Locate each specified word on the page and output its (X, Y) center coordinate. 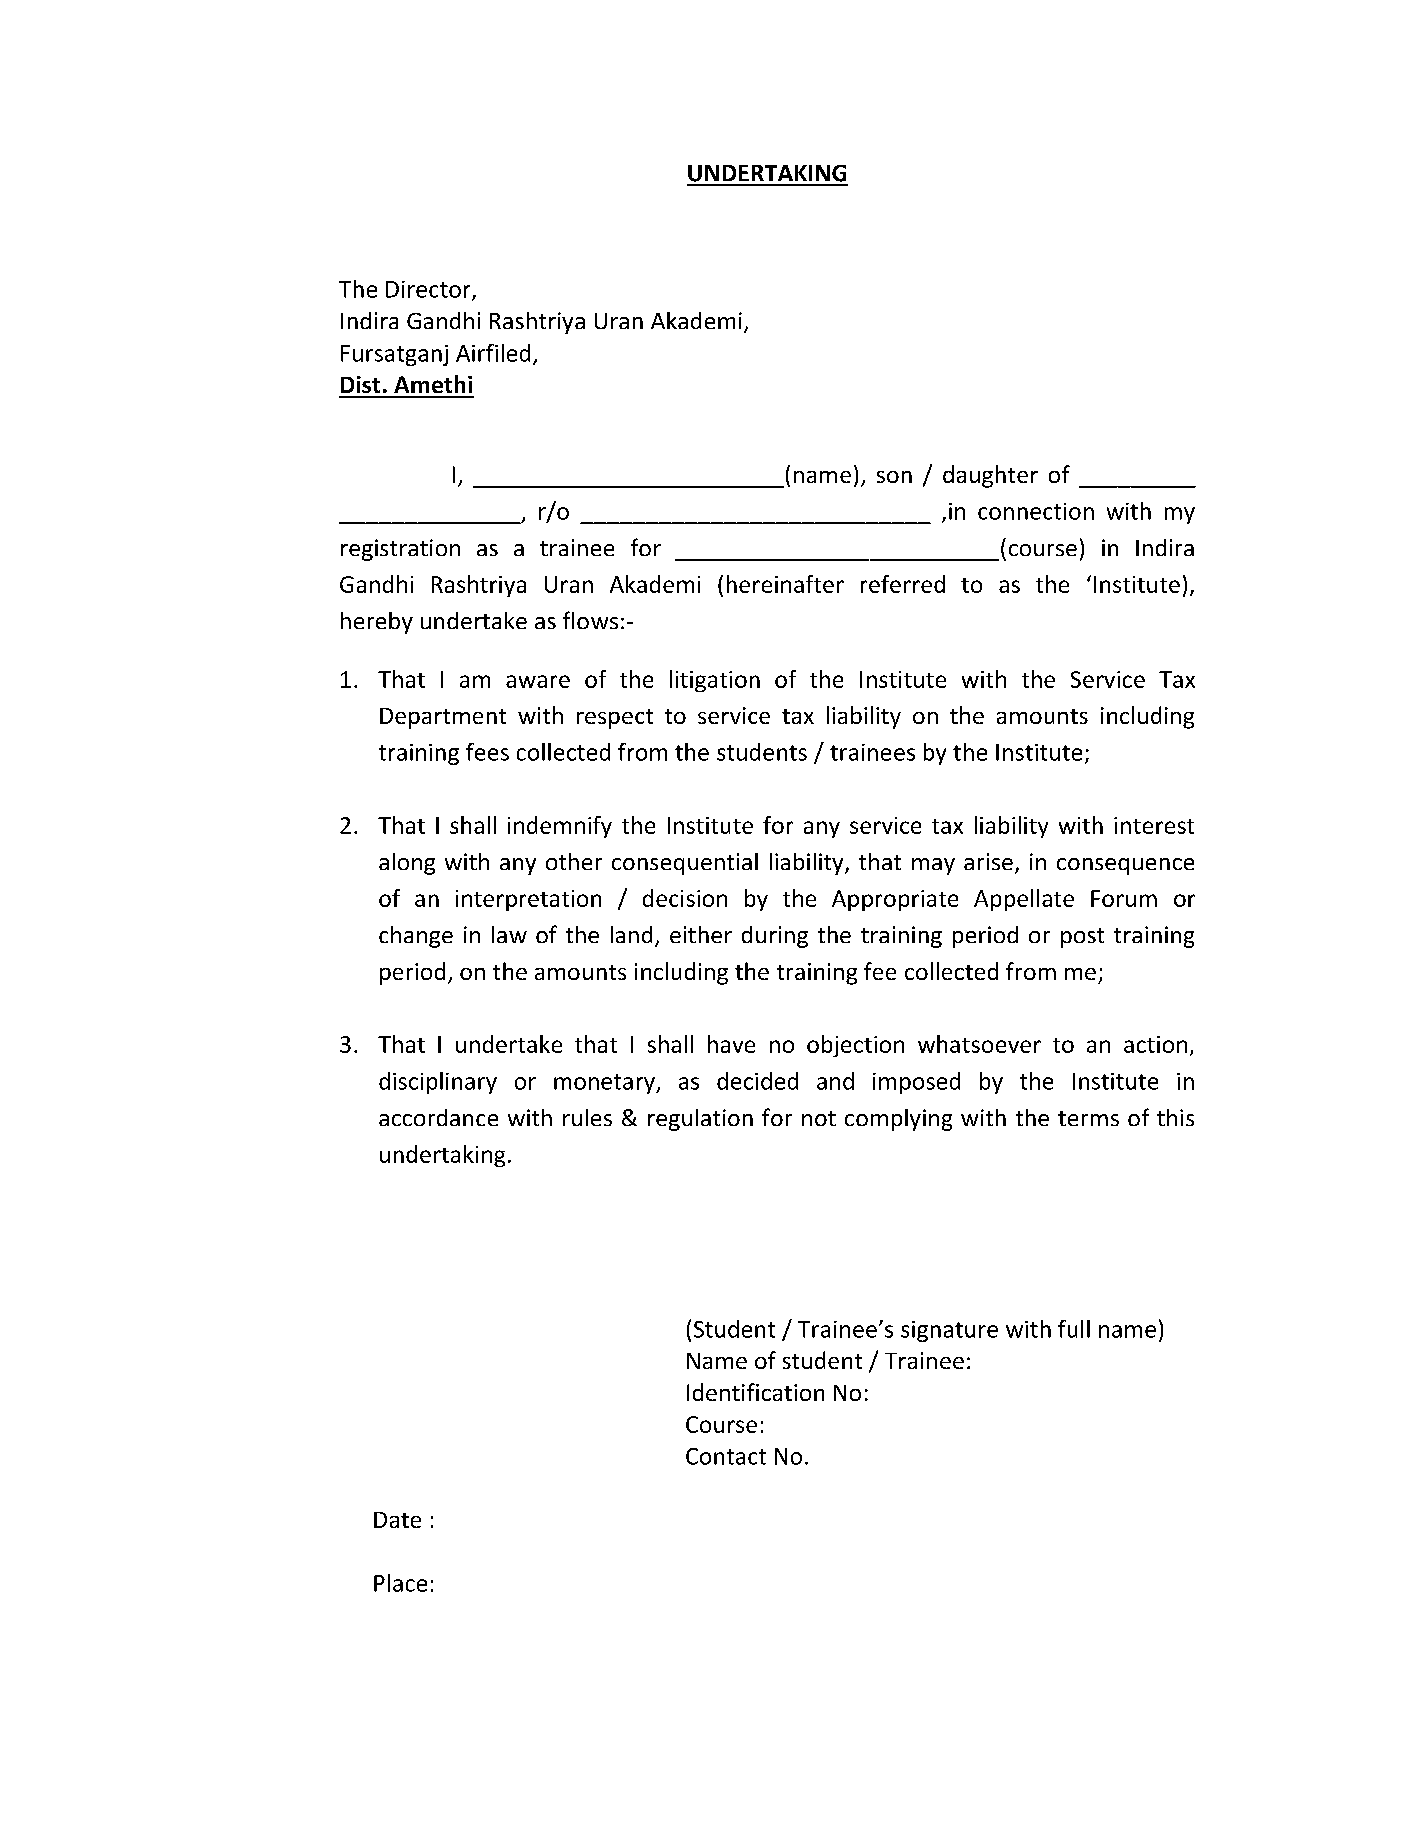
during (775, 937)
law (509, 934)
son (894, 477)
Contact (726, 1456)
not (819, 1118)
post (1082, 938)
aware (538, 681)
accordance (438, 1117)
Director (429, 290)
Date (397, 1520)
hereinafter (785, 584)
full (1074, 1329)
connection (1036, 511)
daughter (990, 476)
